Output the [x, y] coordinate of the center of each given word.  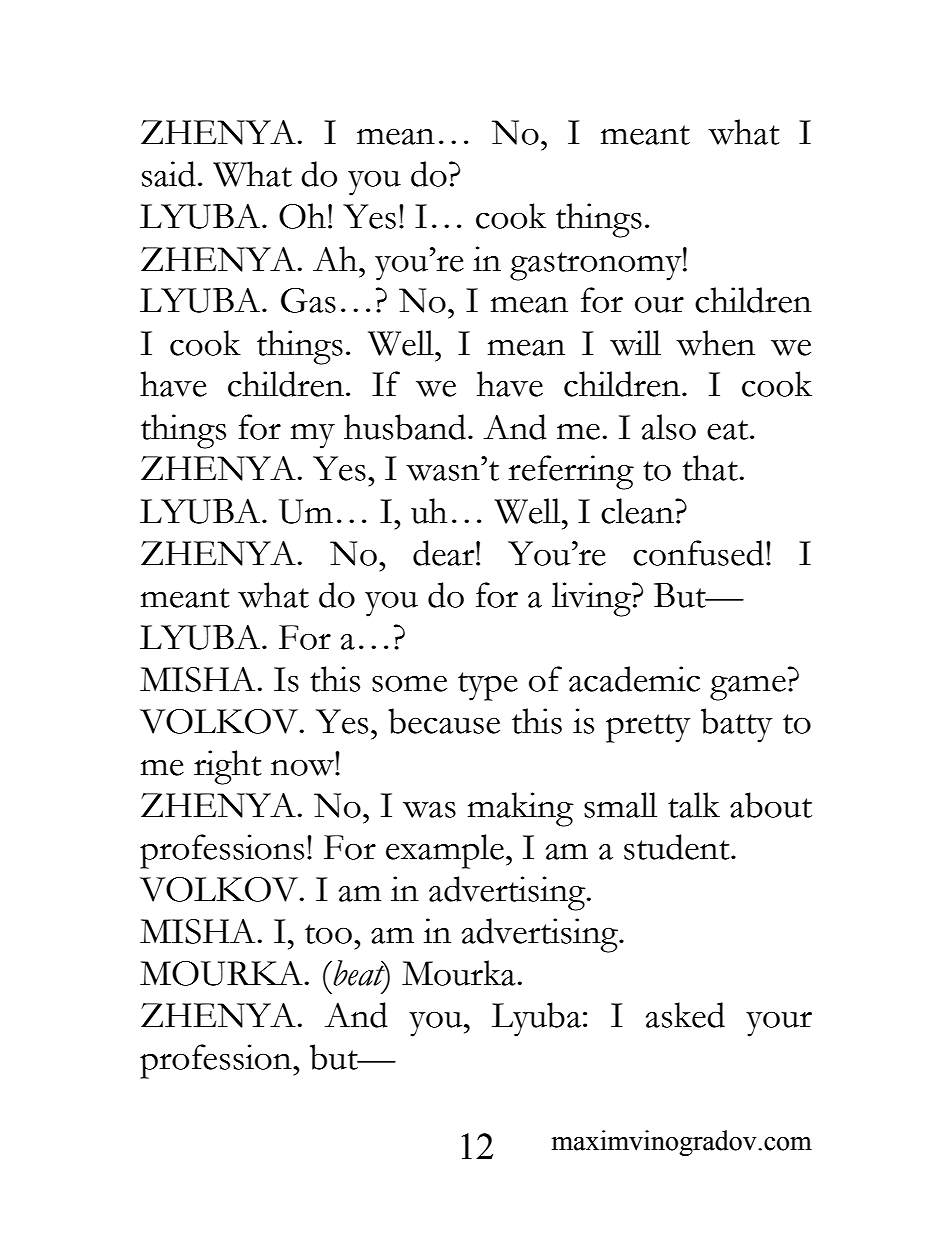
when [715, 343]
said [169, 174]
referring [571, 472]
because [444, 721]
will [635, 343]
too [328, 934]
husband [406, 427]
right [228, 767]
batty [737, 725]
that [711, 468]
